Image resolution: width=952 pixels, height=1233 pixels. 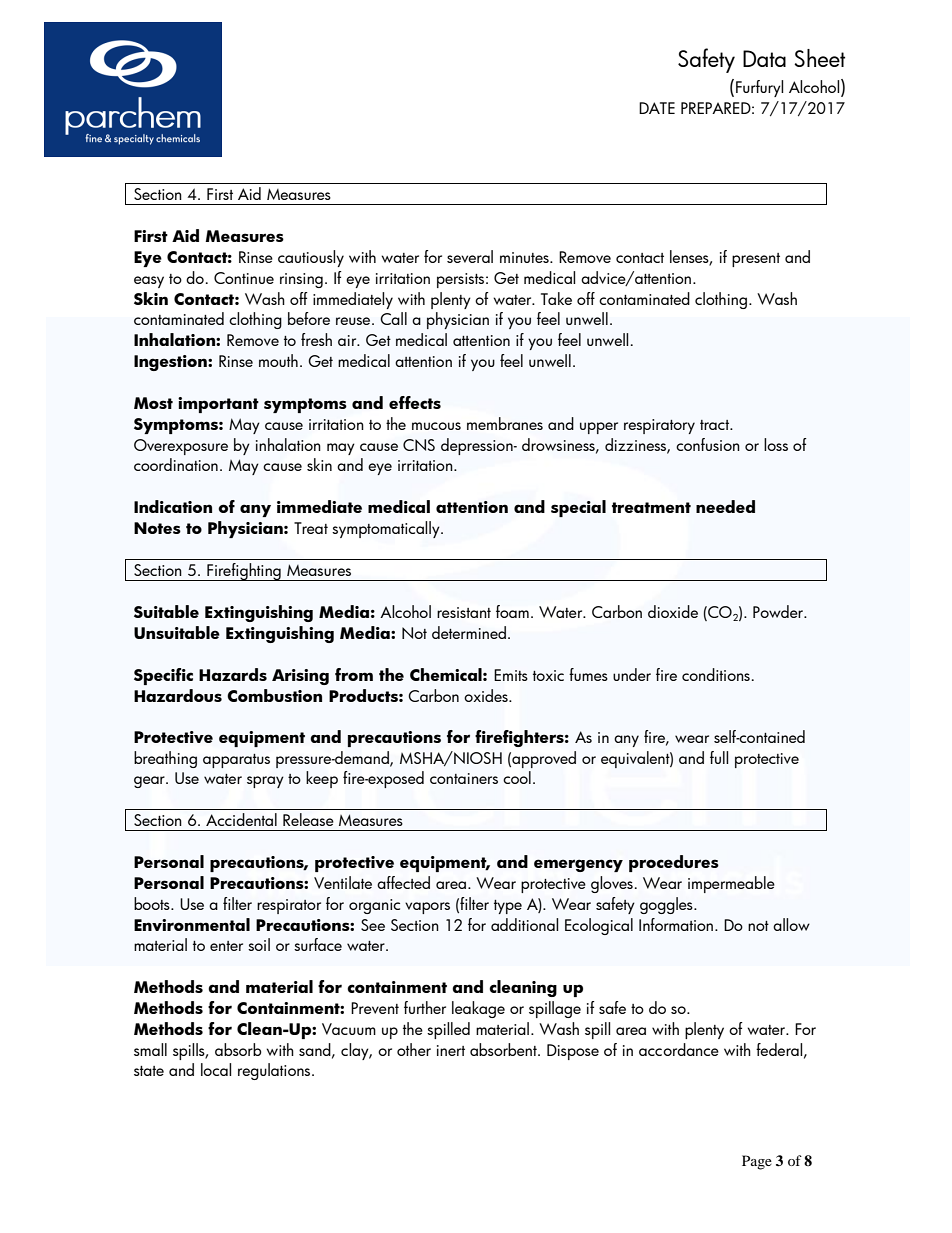 What do you see at coordinates (508, 907) in the page?
I see `type` at bounding box center [508, 907].
